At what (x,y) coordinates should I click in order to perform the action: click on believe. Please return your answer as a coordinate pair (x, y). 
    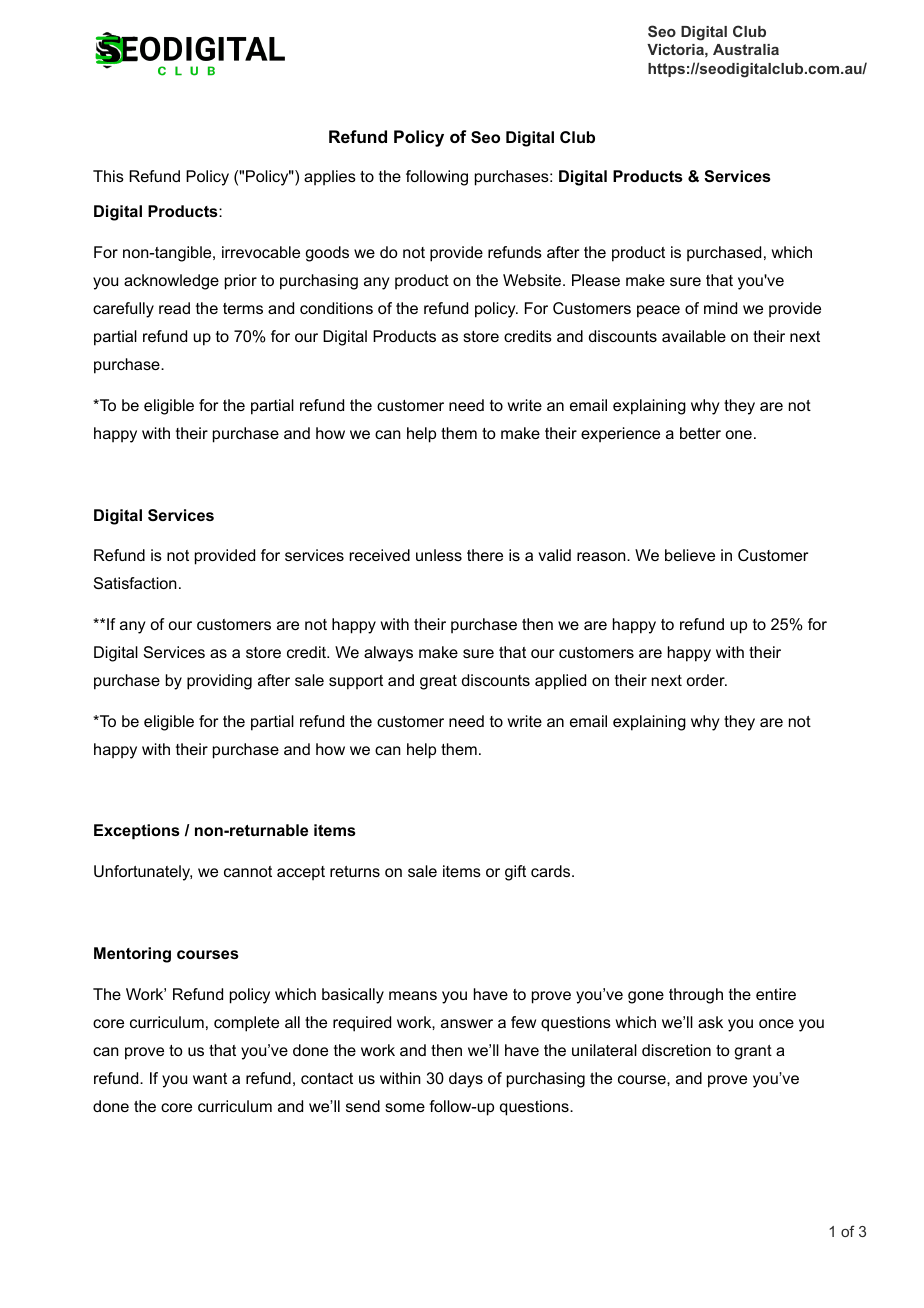
    Looking at the image, I should click on (690, 555).
